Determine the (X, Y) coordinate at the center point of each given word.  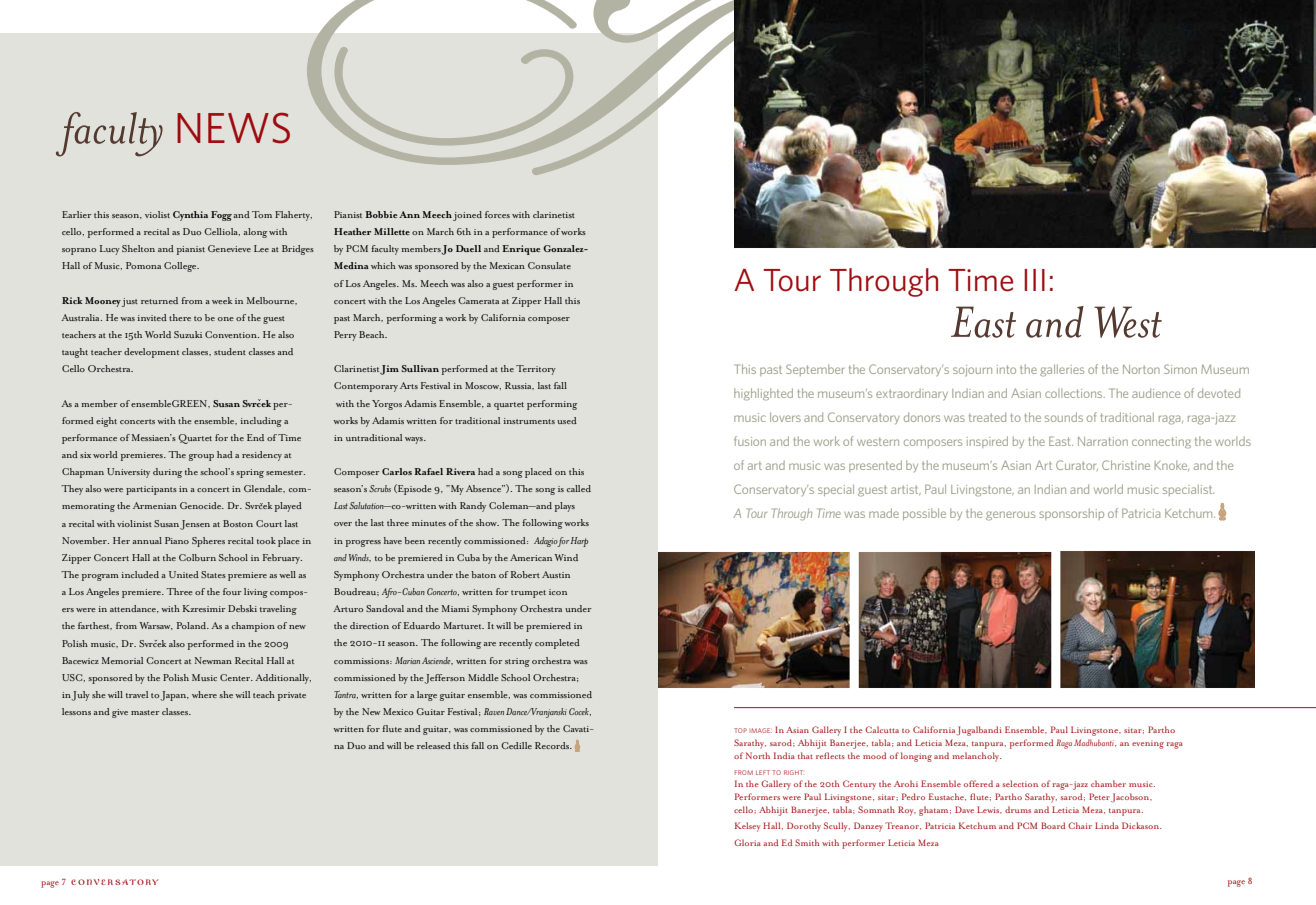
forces (497, 214)
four (232, 591)
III (1034, 280)
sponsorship (1071, 514)
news (233, 128)
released (434, 745)
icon (558, 592)
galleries (1062, 370)
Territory (536, 370)
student (230, 351)
